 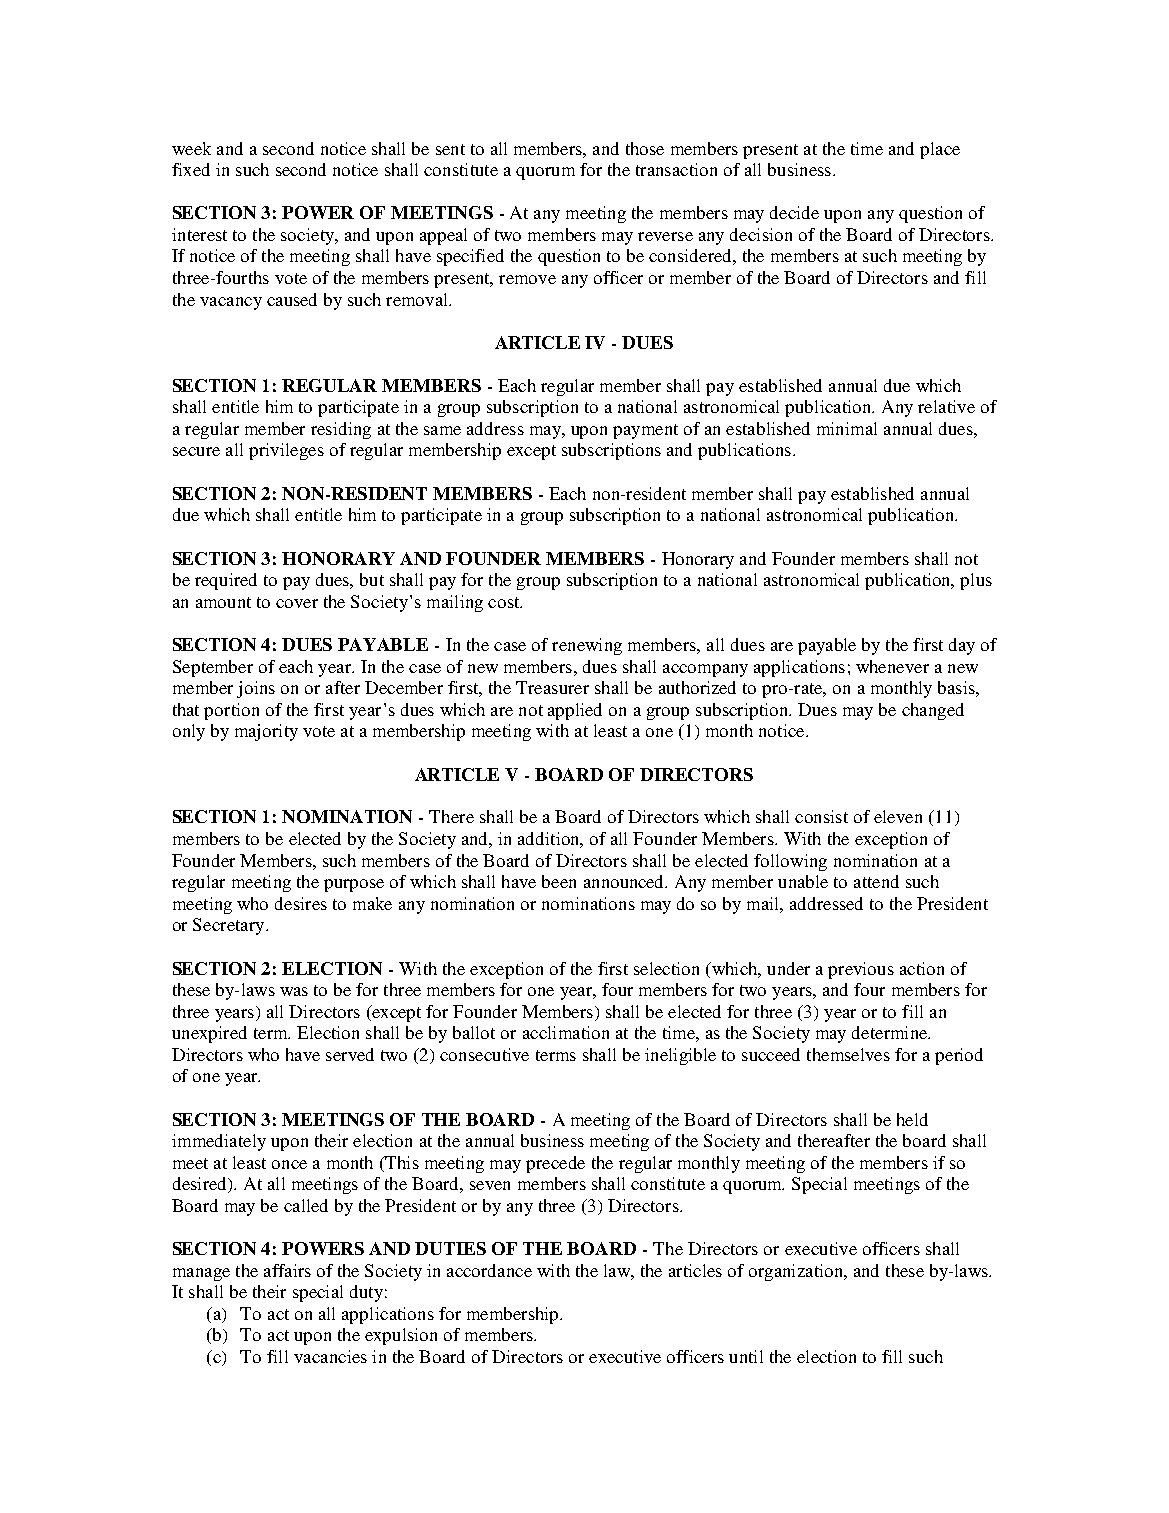 I want to click on previous, so click(x=861, y=970).
